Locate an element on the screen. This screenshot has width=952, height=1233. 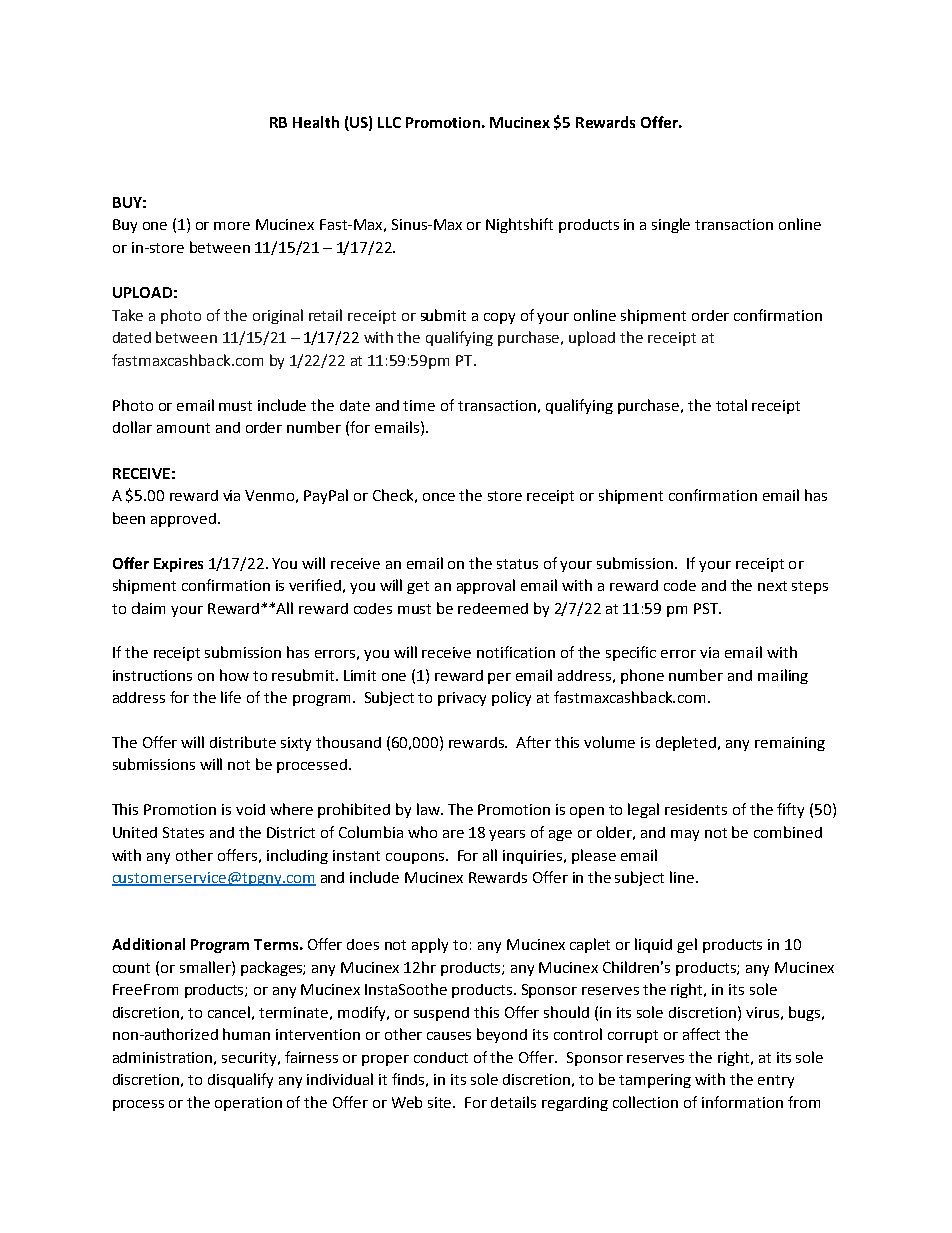
claim is located at coordinates (148, 608).
